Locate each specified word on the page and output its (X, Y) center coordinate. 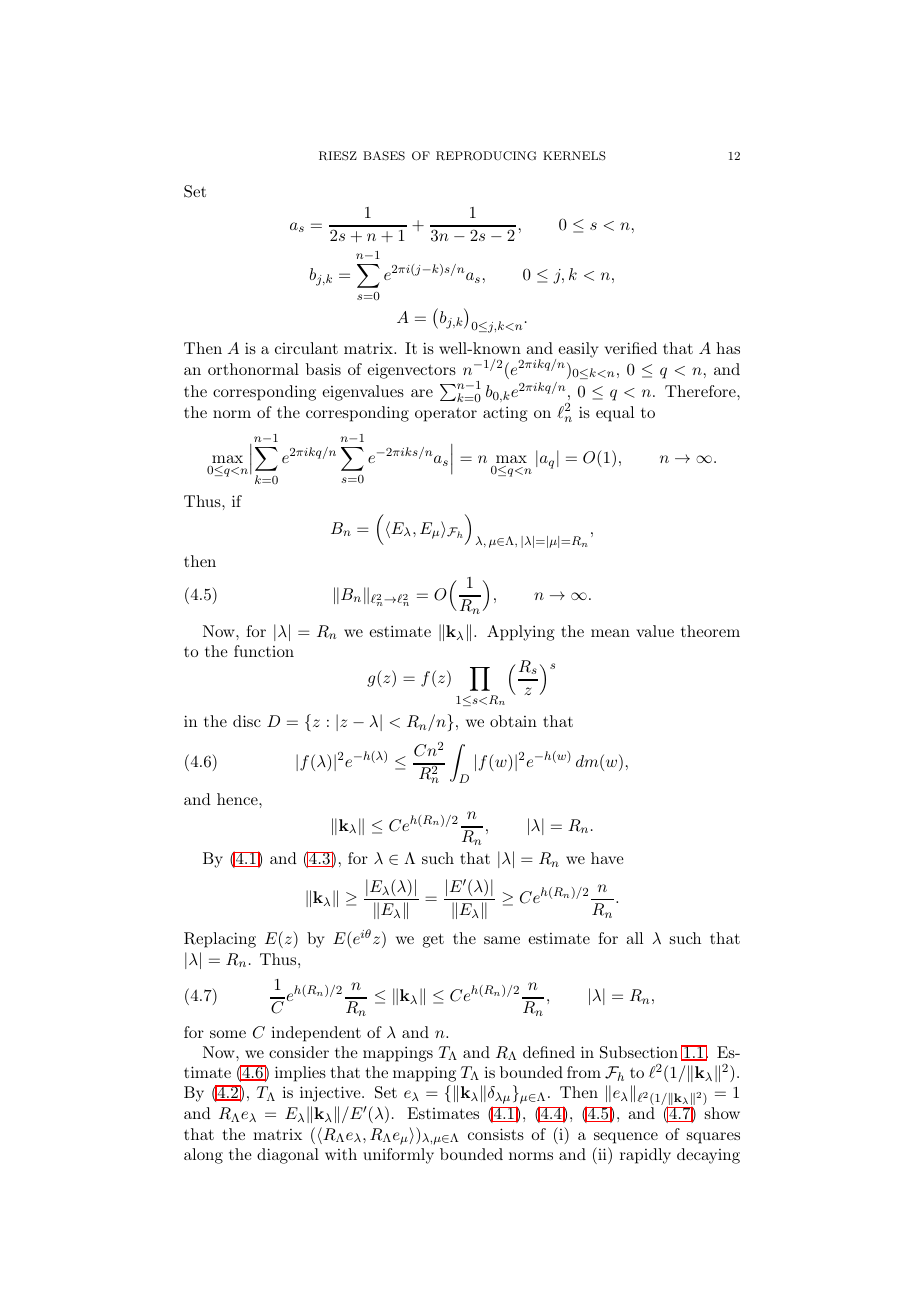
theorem (710, 631)
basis (323, 369)
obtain (513, 721)
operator (446, 415)
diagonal (288, 1156)
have (607, 858)
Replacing (220, 940)
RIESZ (338, 156)
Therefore (701, 391)
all (634, 938)
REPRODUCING (486, 156)
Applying (521, 633)
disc (247, 721)
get (433, 941)
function (264, 651)
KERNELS (574, 156)
